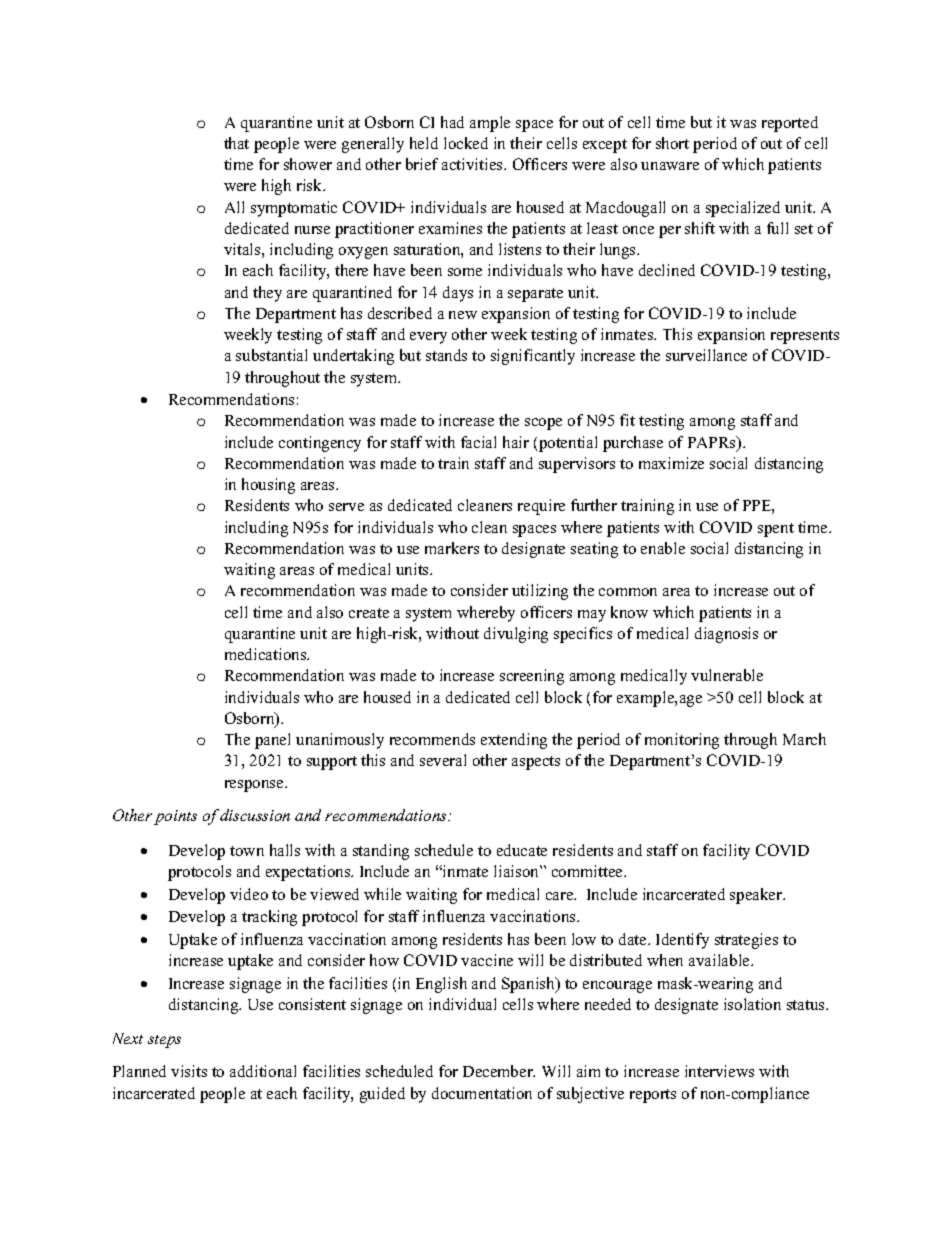 This document has width=952, height=1233. What do you see at coordinates (463, 315) in the document?
I see `new` at bounding box center [463, 315].
